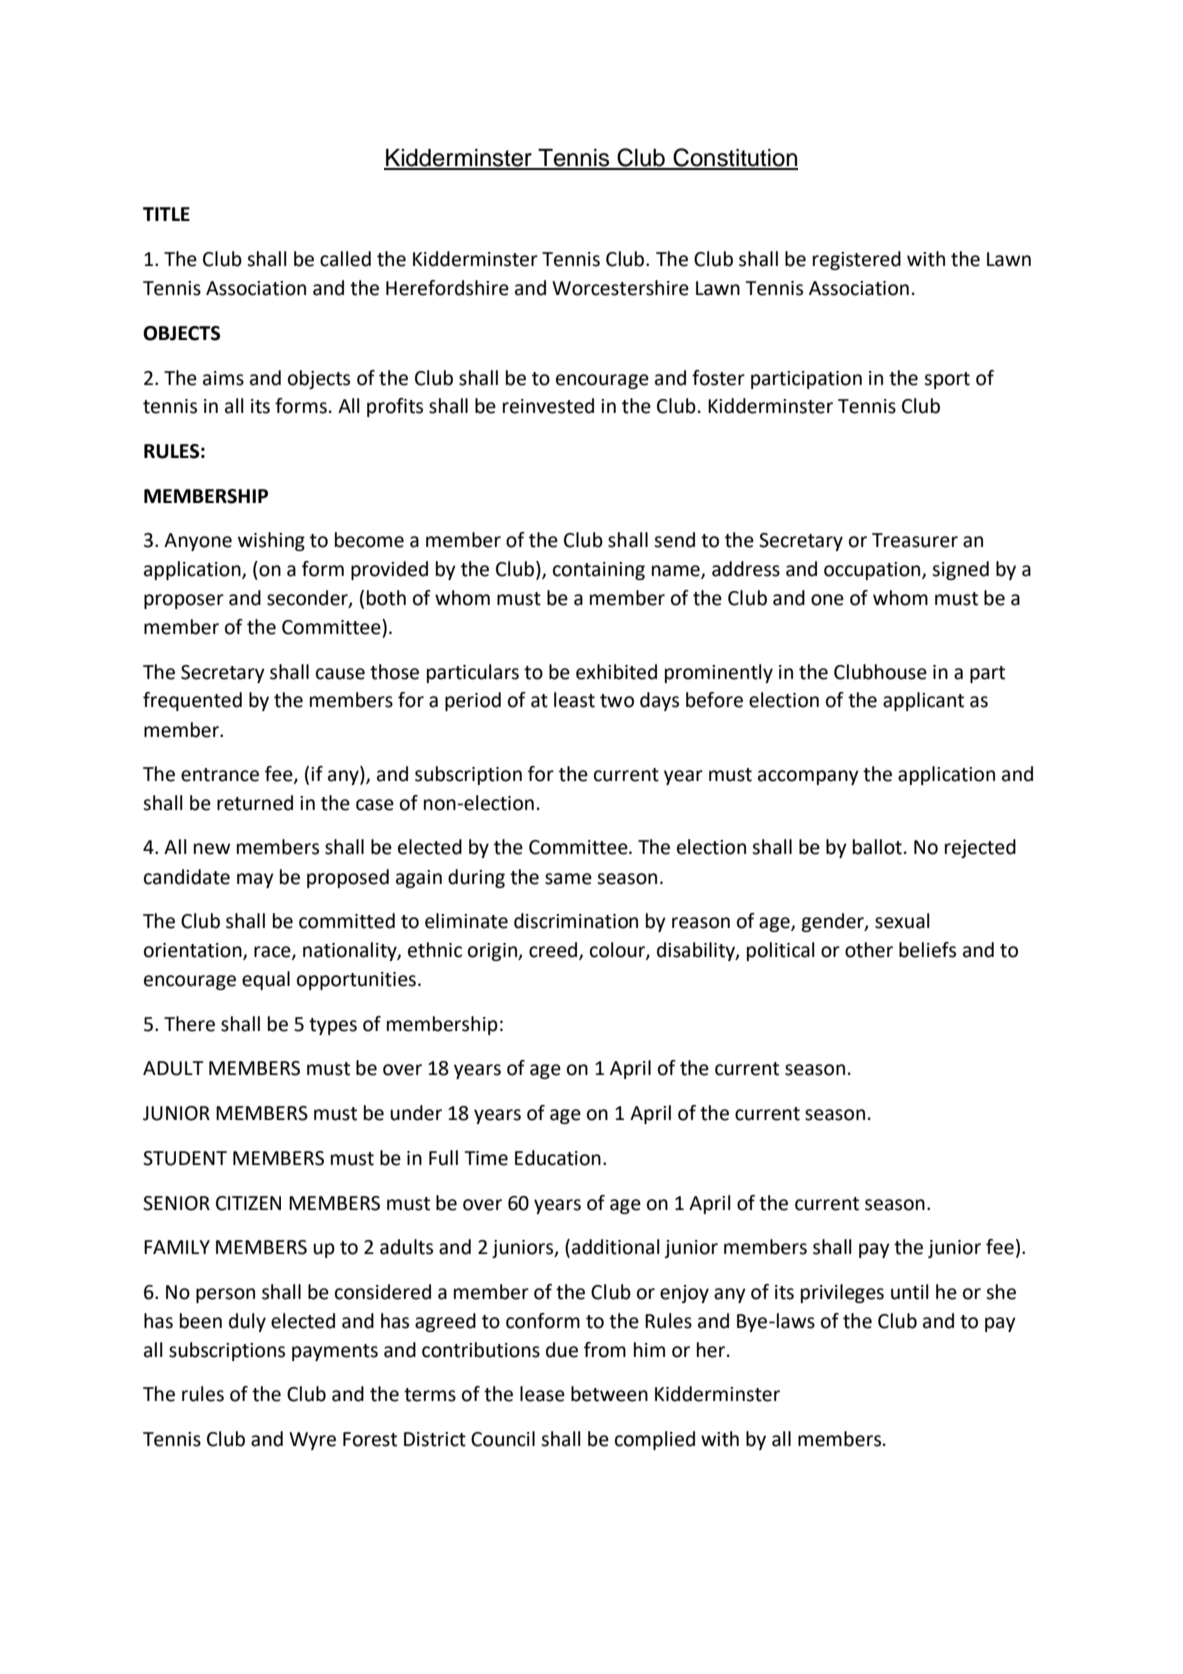  What do you see at coordinates (857, 260) in the screenshot?
I see `registered` at bounding box center [857, 260].
